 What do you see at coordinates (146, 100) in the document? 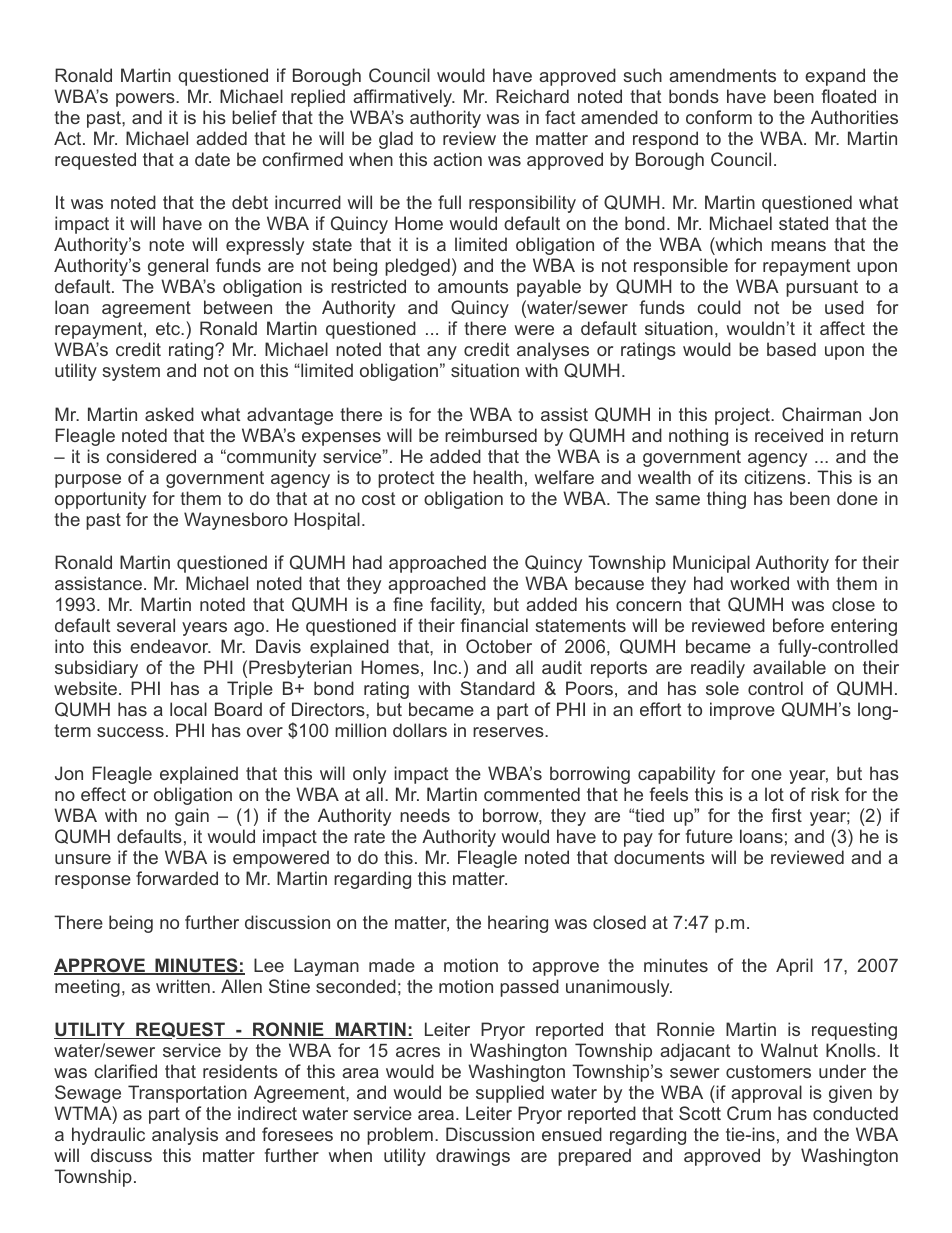
I see `powers` at bounding box center [146, 100].
